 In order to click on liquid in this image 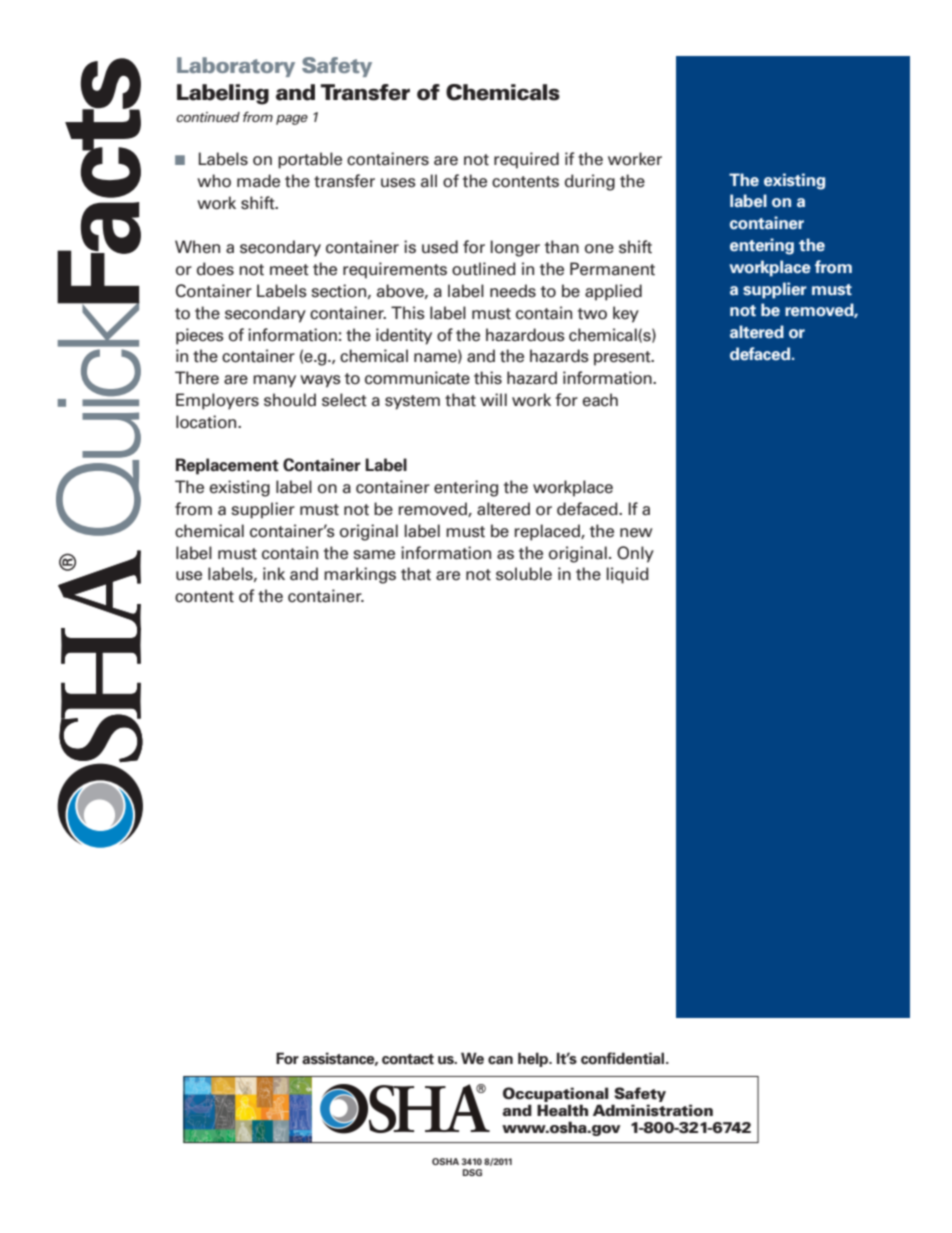, I will do `click(628, 575)`.
